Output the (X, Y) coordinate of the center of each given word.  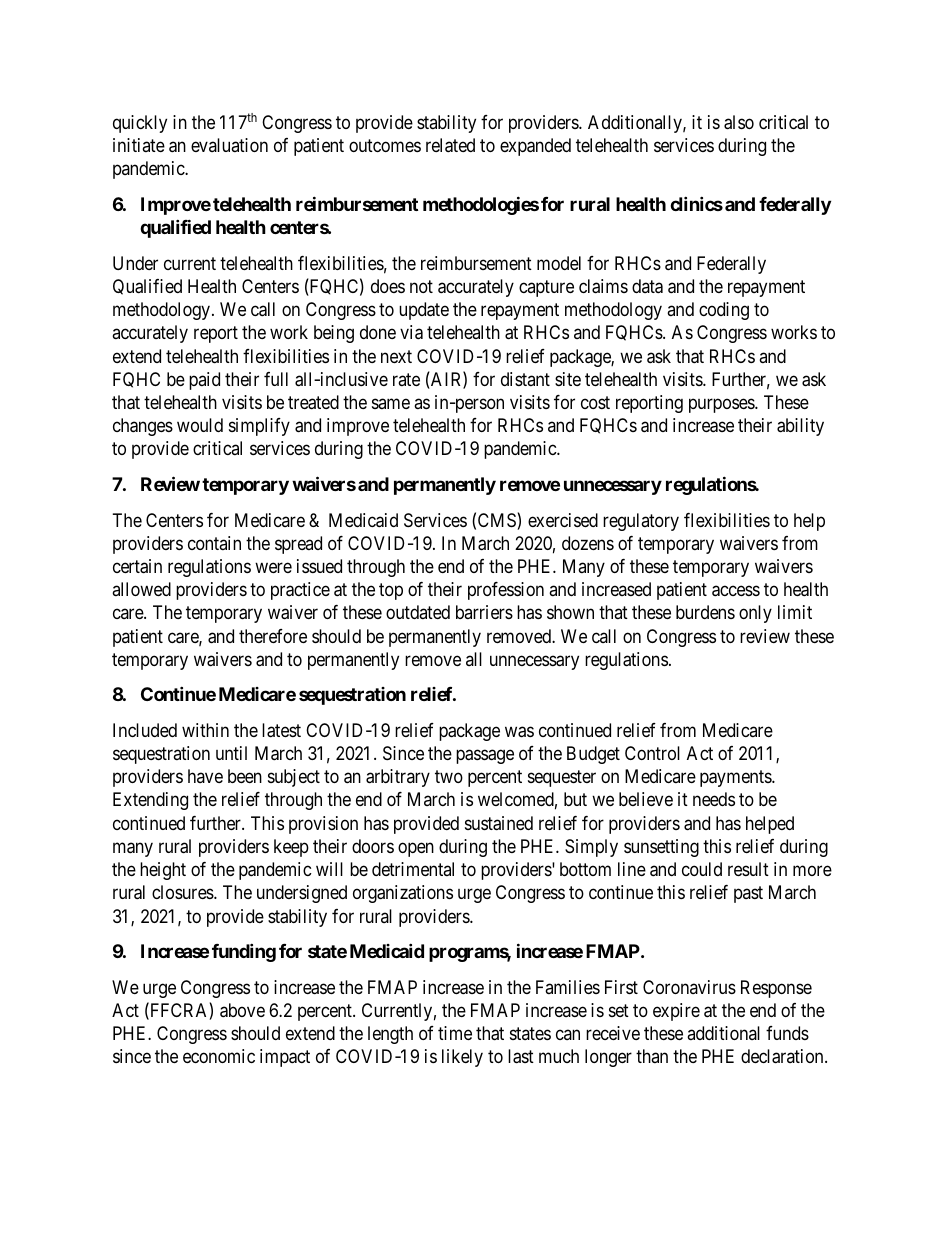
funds (787, 1033)
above (242, 1010)
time (455, 1033)
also (739, 122)
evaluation (229, 145)
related (450, 145)
